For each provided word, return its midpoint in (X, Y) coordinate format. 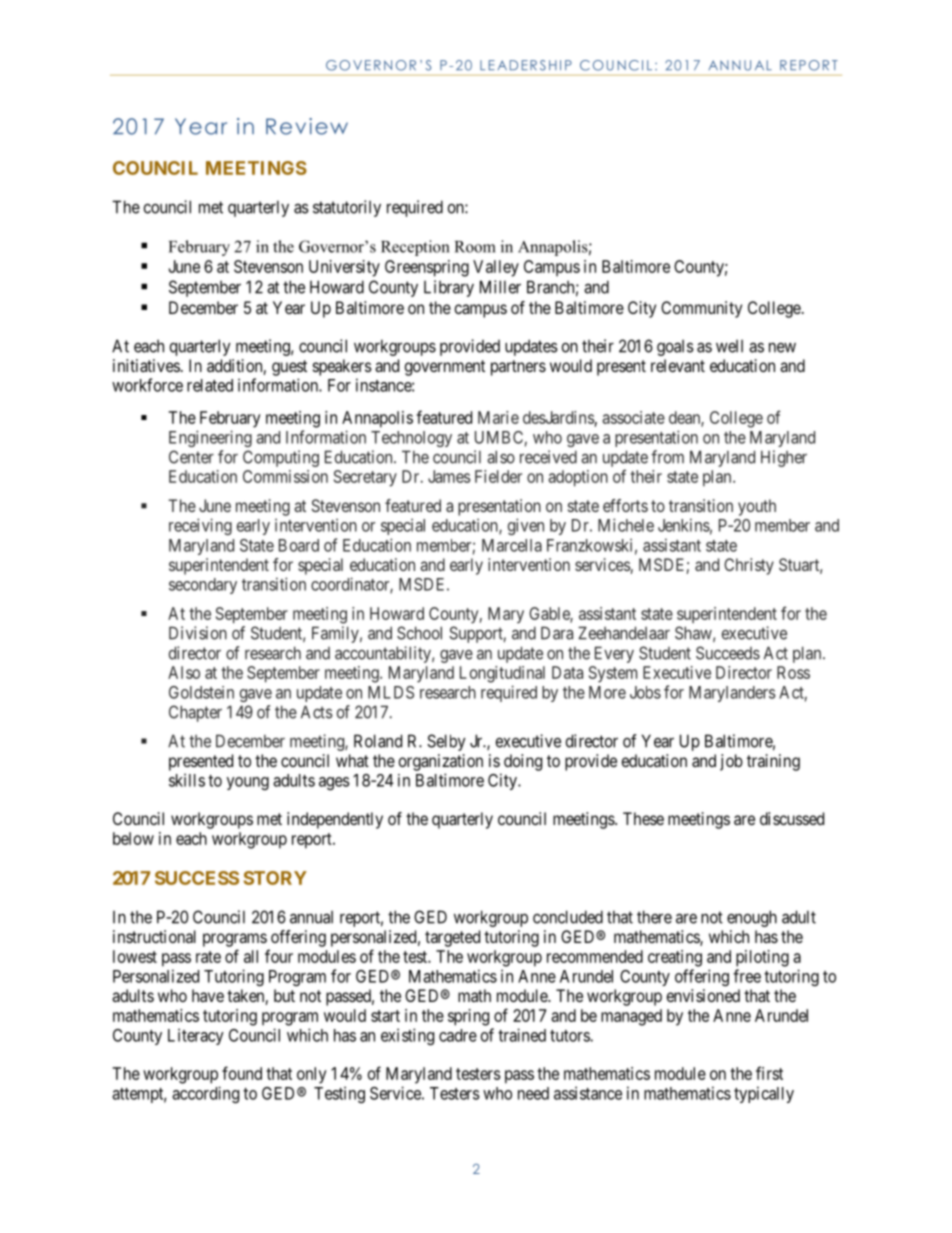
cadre (458, 1035)
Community (701, 309)
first (769, 1073)
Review (307, 126)
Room (475, 247)
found (242, 1073)
